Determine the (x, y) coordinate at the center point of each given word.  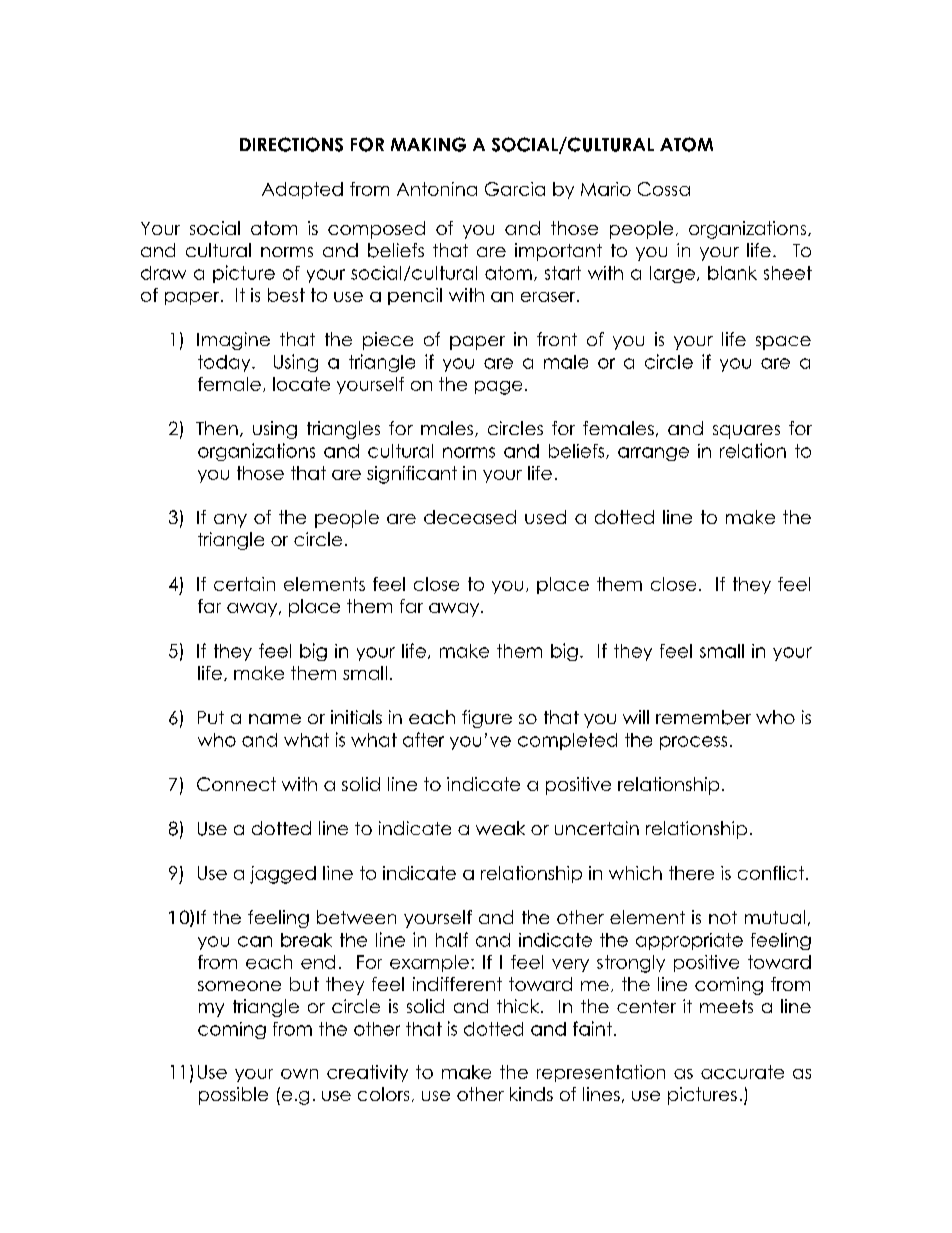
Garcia (515, 189)
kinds (531, 1094)
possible (233, 1096)
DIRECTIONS (291, 144)
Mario (606, 189)
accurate (742, 1072)
